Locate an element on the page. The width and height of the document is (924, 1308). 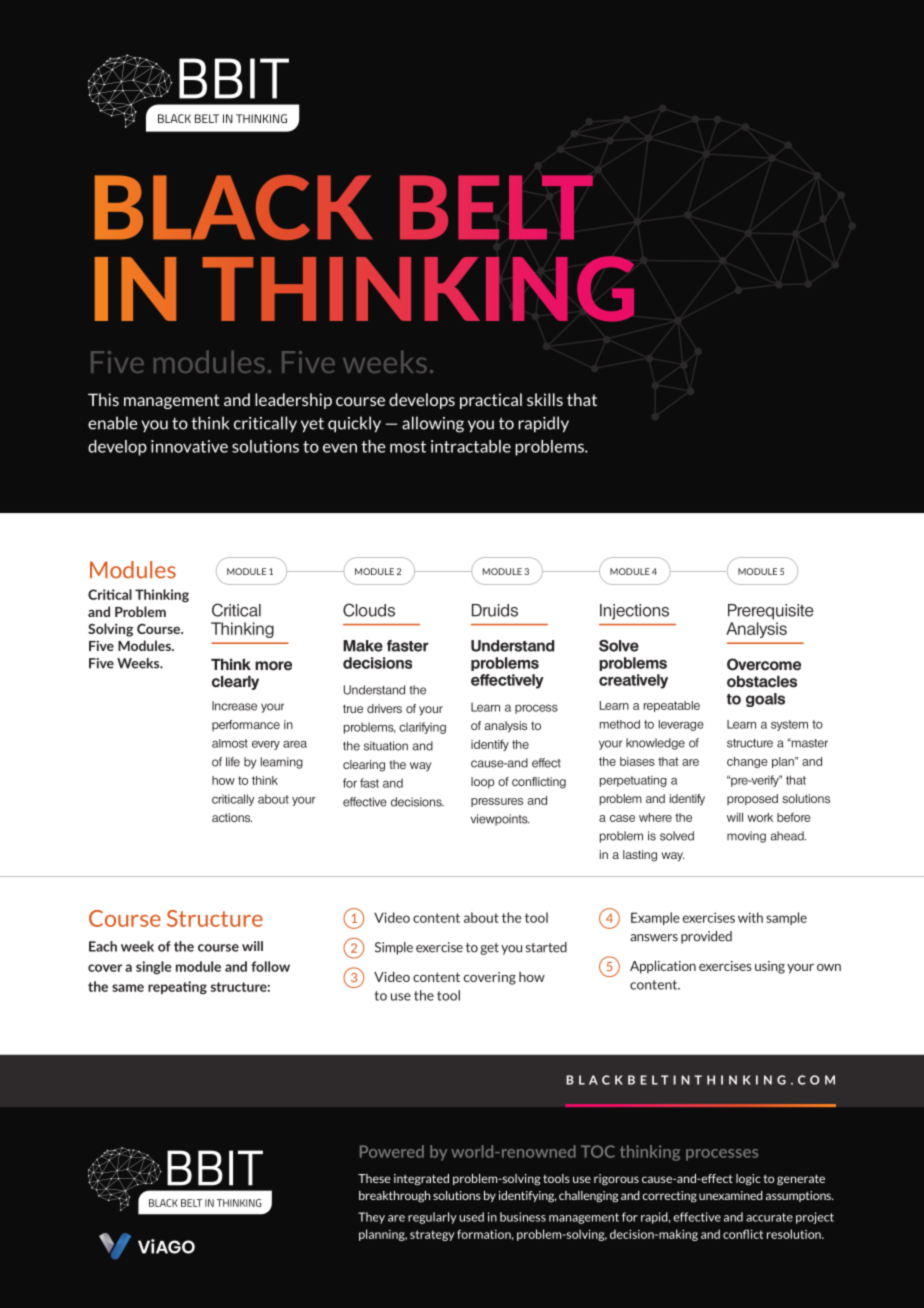
more is located at coordinates (273, 666).
